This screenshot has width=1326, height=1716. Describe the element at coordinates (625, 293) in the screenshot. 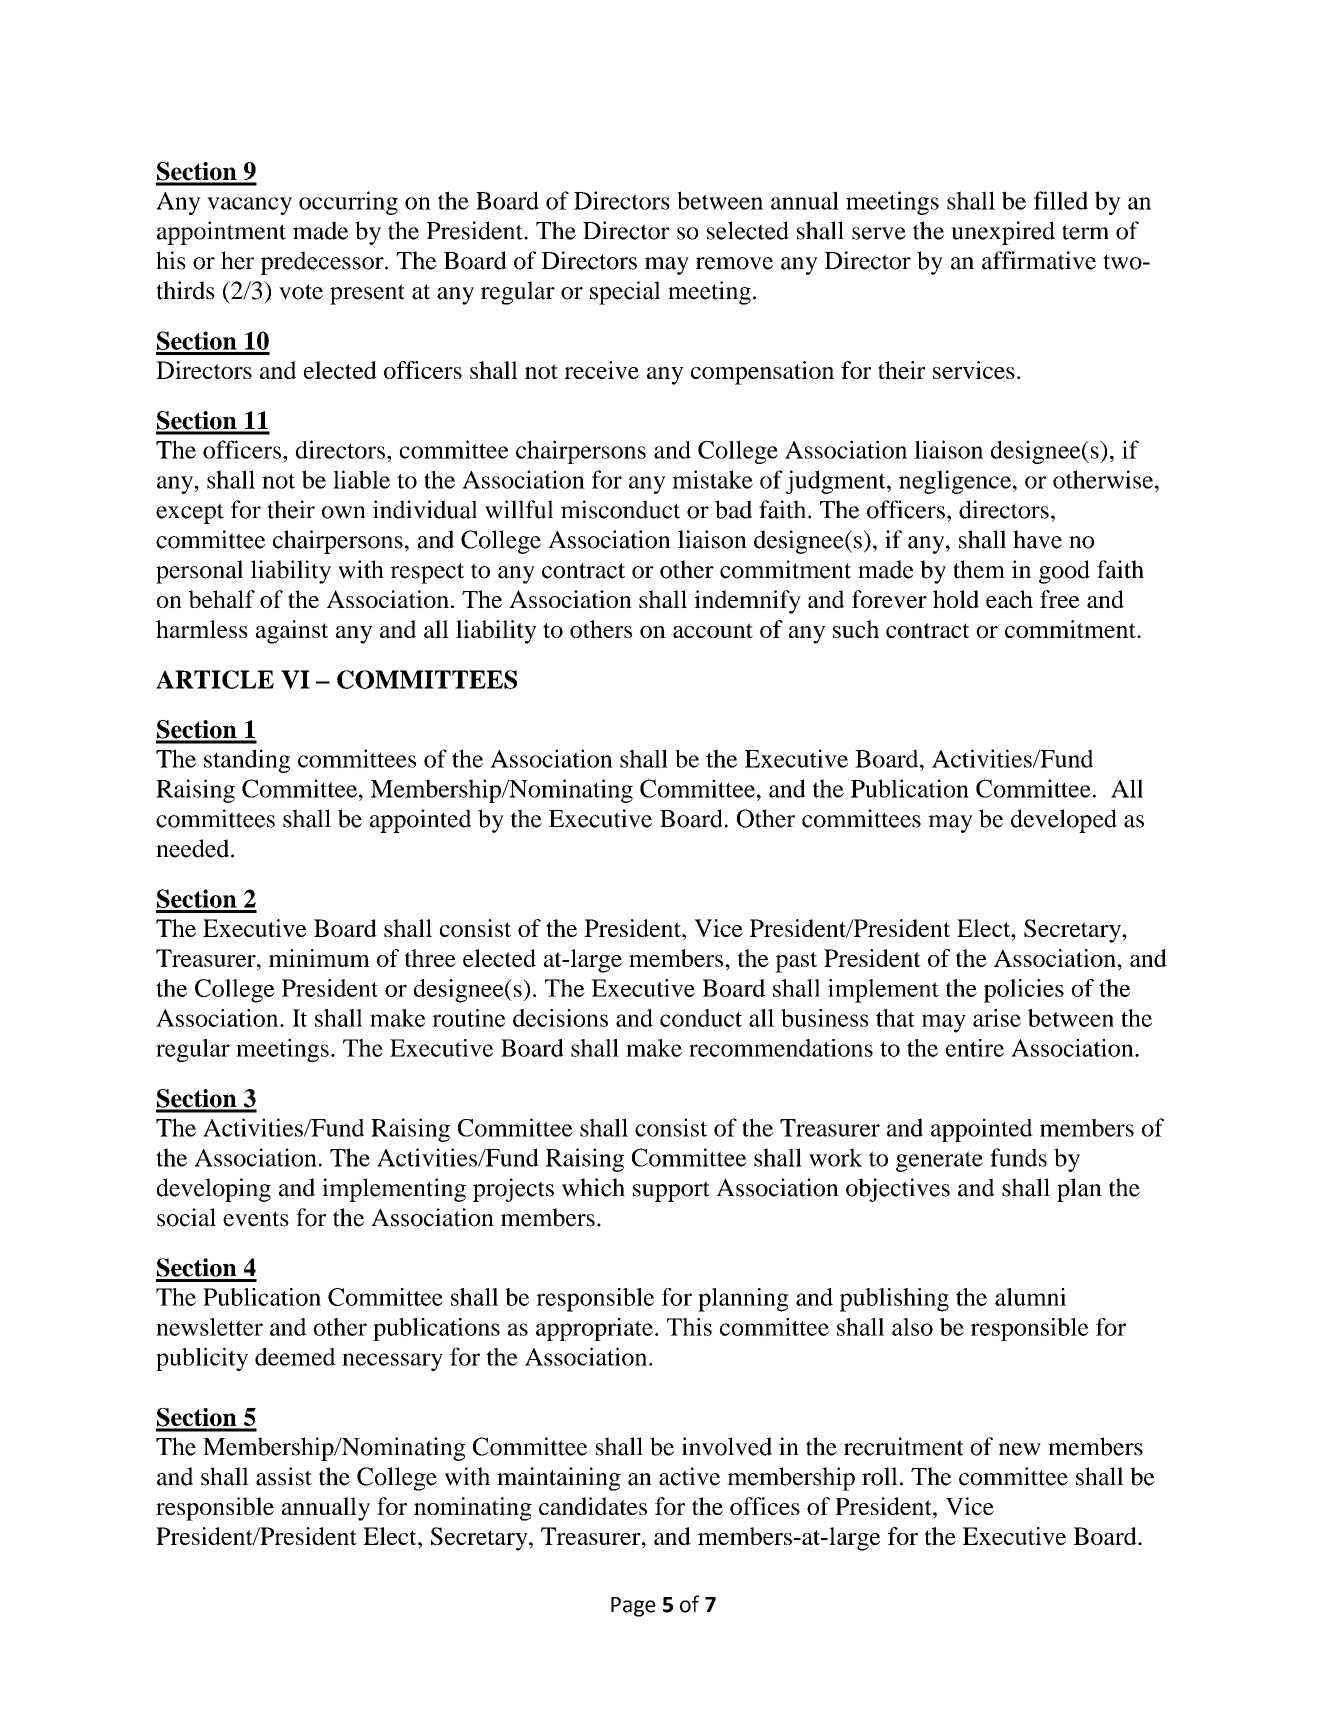

I see `special` at that location.
